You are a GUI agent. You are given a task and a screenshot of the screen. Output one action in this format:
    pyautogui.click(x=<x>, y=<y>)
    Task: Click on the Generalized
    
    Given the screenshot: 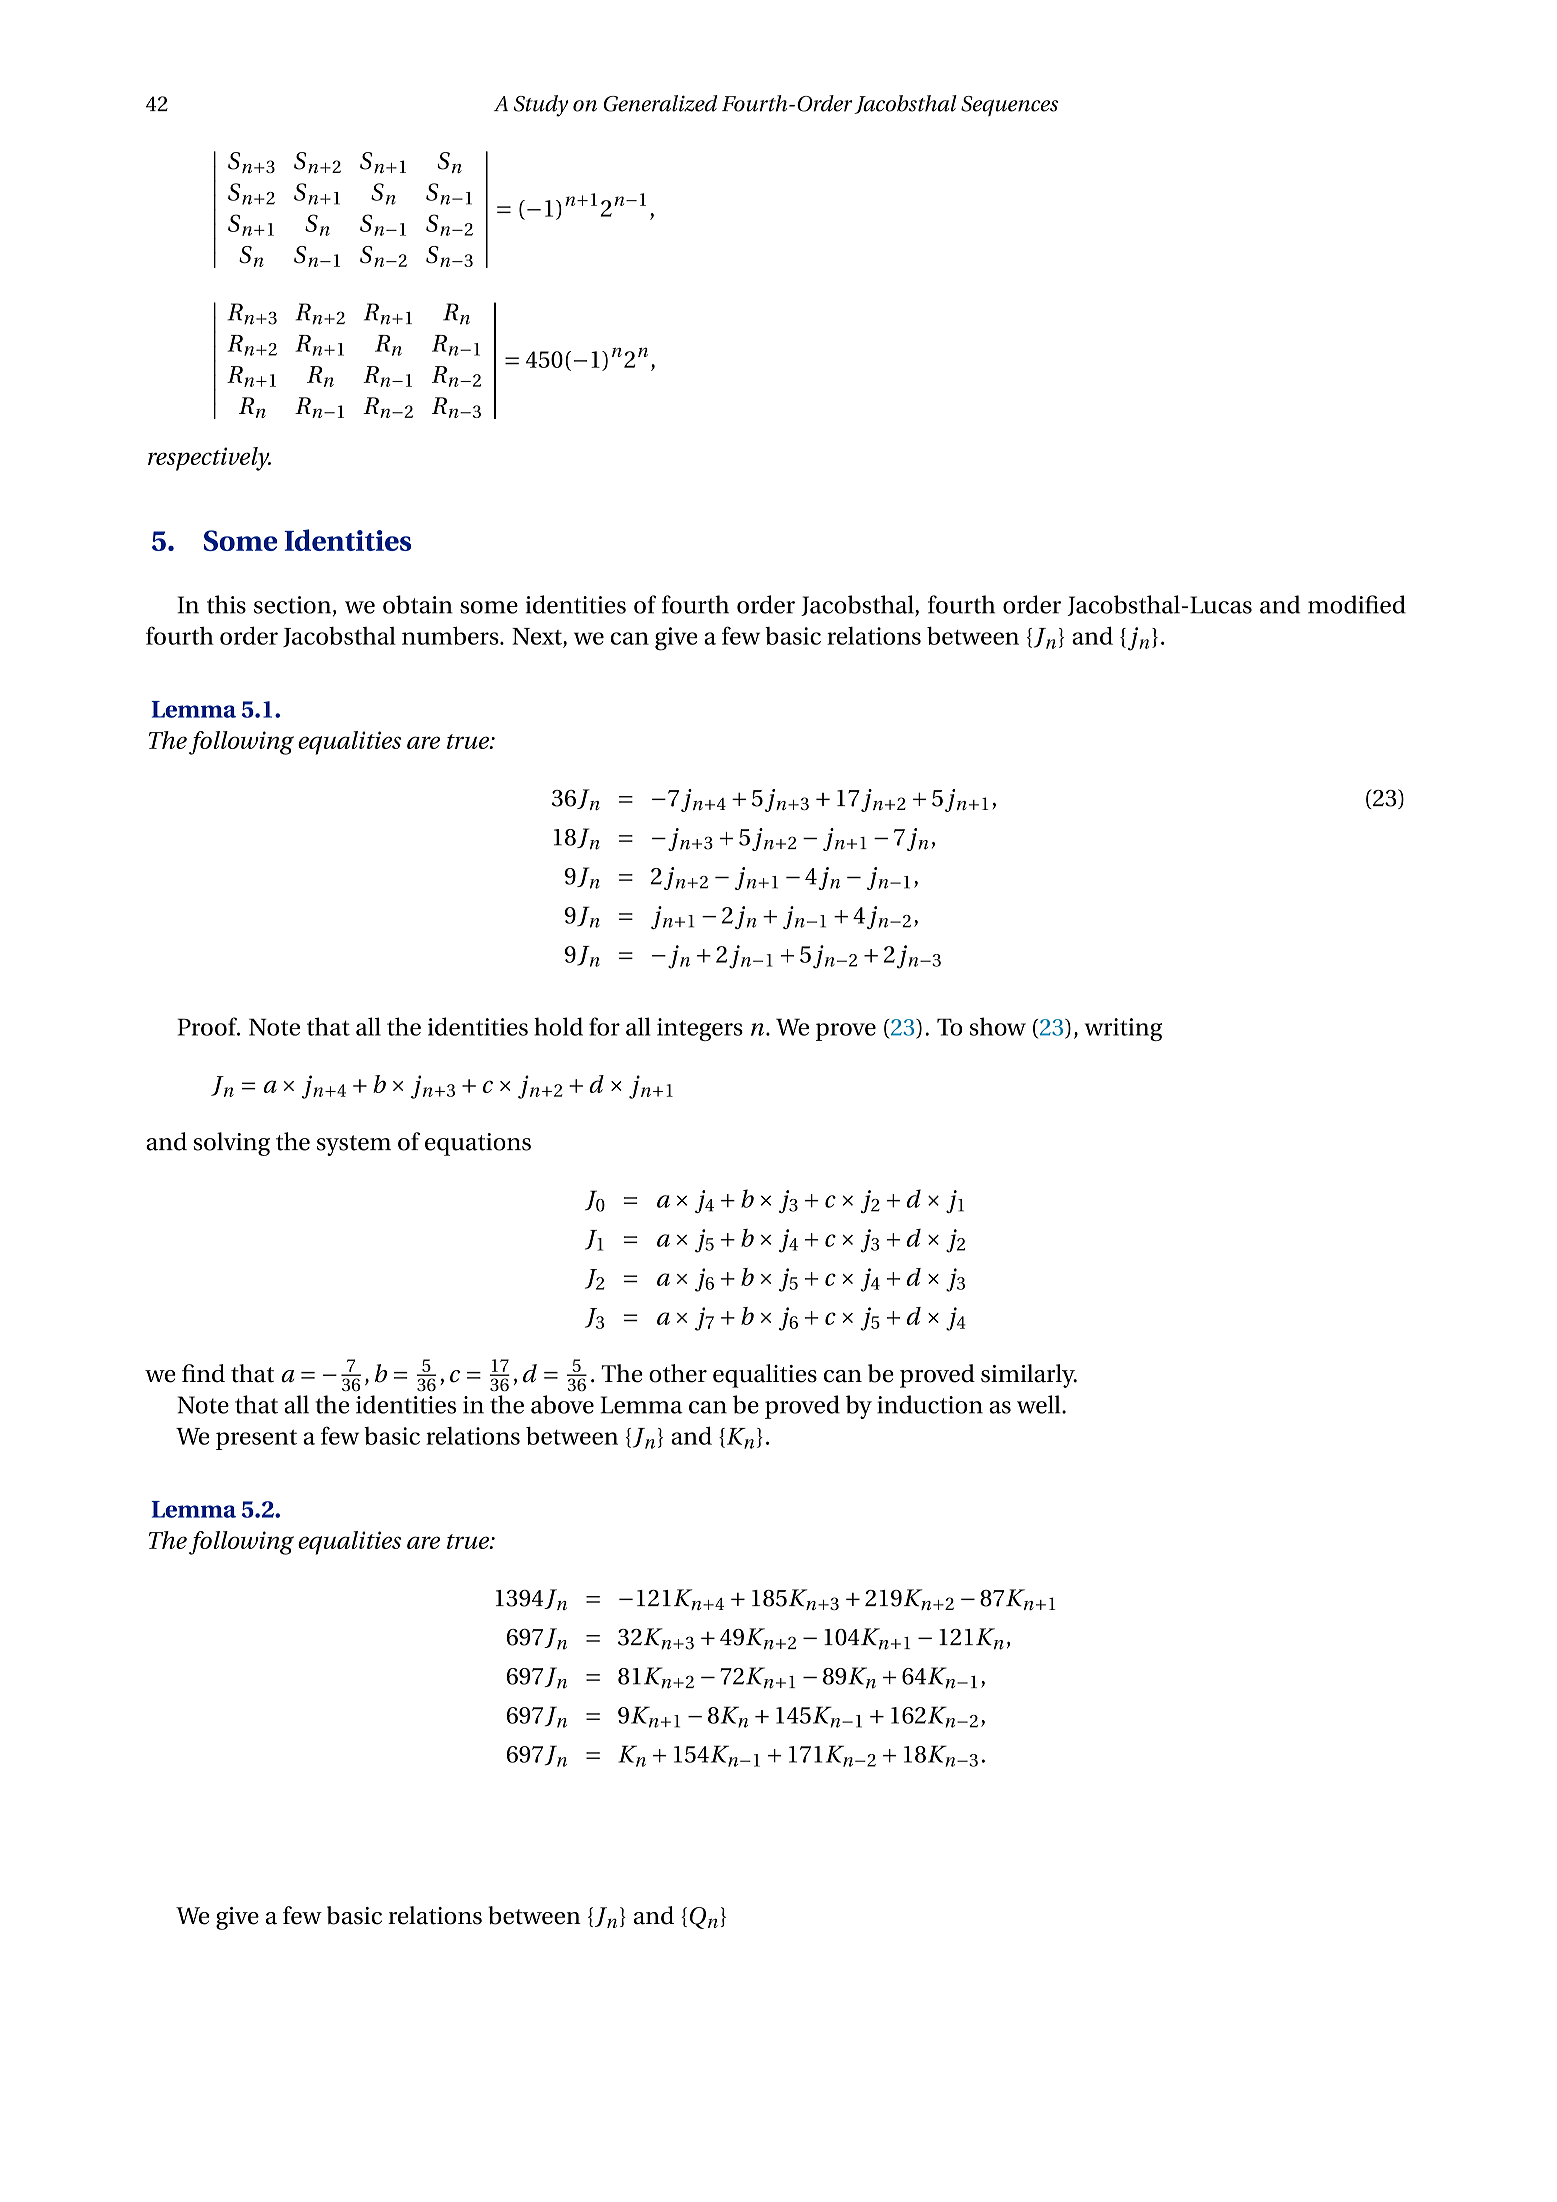 What is the action you would take?
    pyautogui.click(x=661, y=103)
